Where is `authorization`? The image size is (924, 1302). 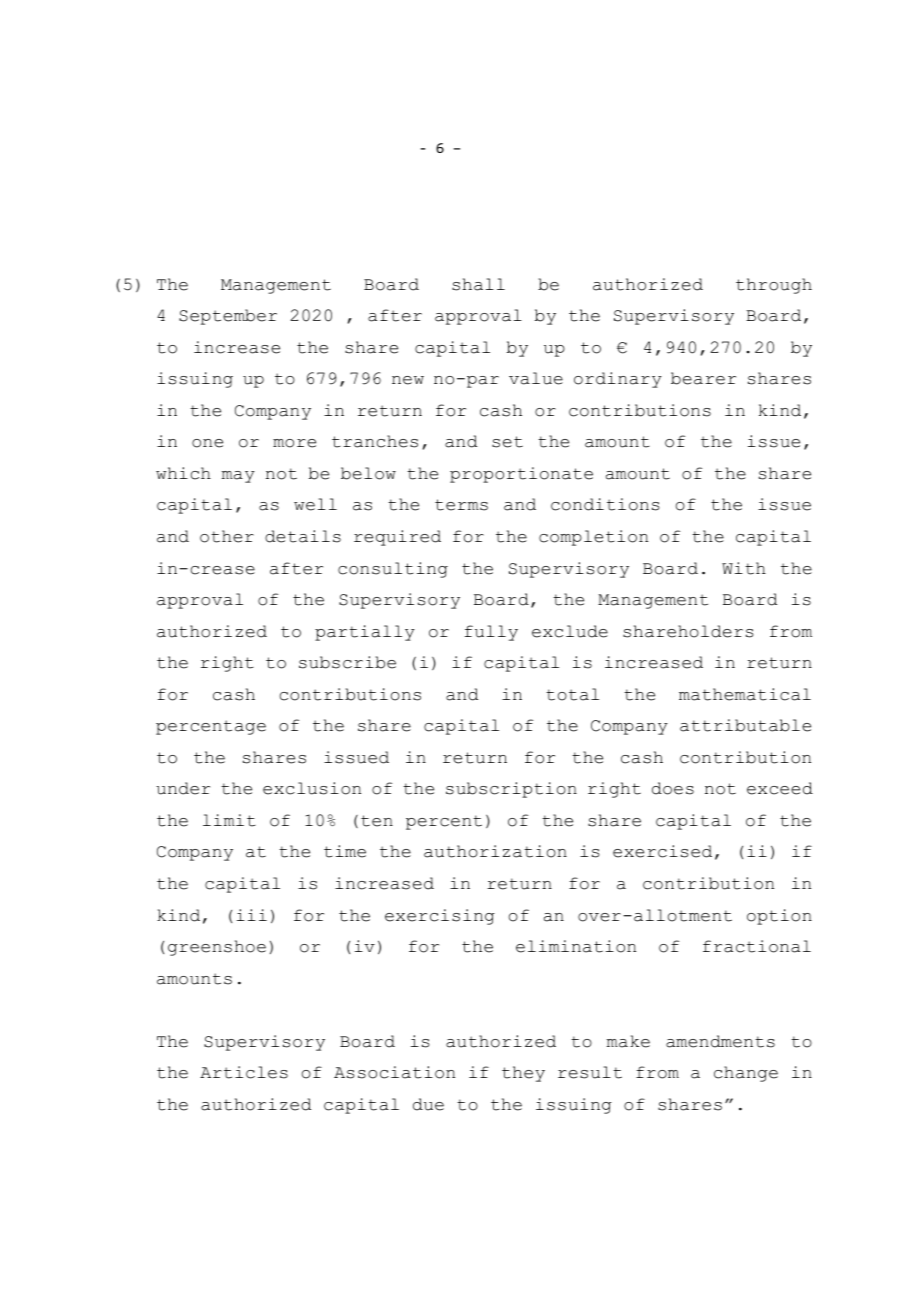
authorization is located at coordinates (495, 851).
